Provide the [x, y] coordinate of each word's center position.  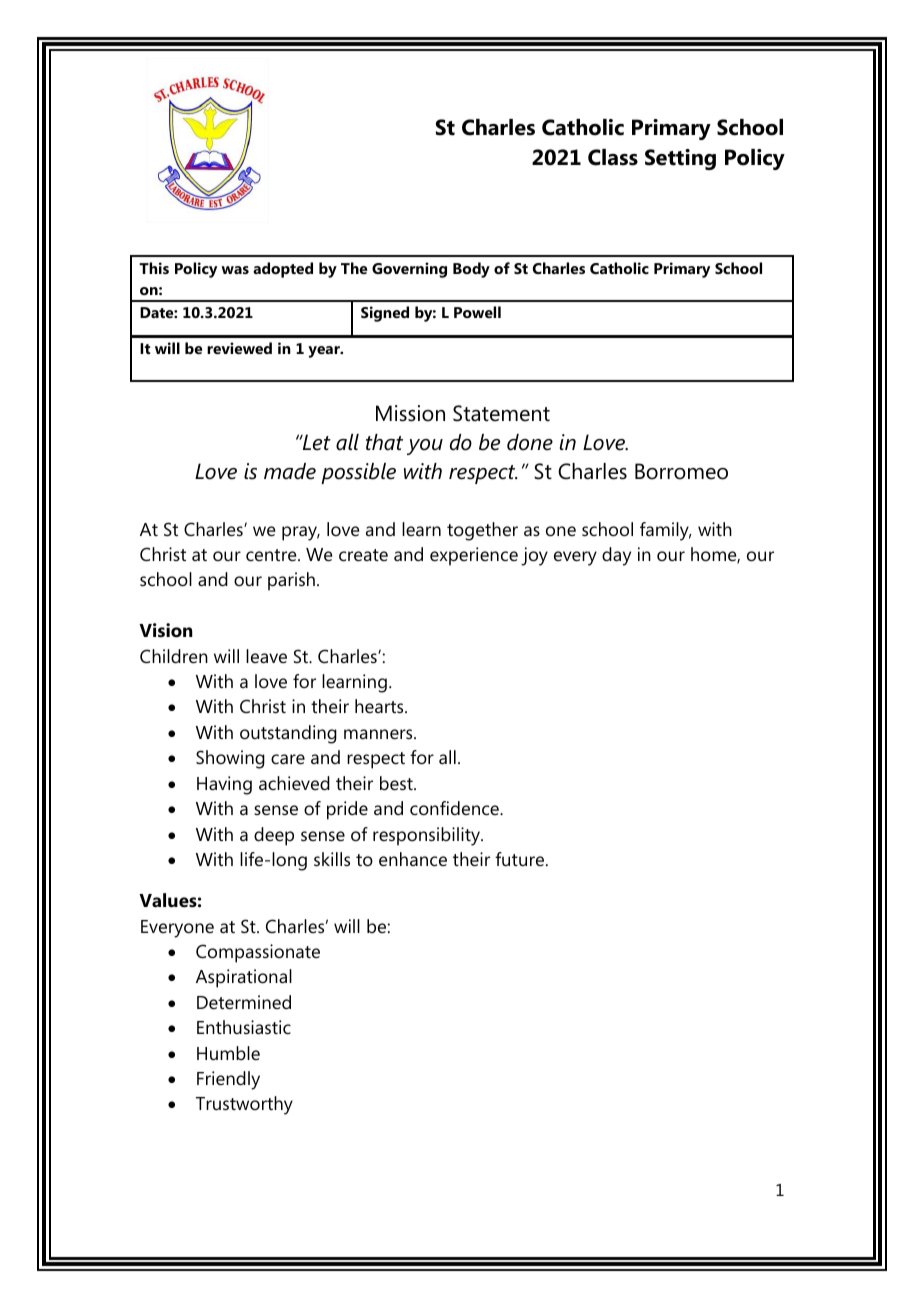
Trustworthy [244, 1105]
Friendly [228, 1080]
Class [613, 157]
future [521, 859]
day [616, 556]
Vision [166, 630]
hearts [380, 706]
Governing [409, 270]
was [235, 270]
